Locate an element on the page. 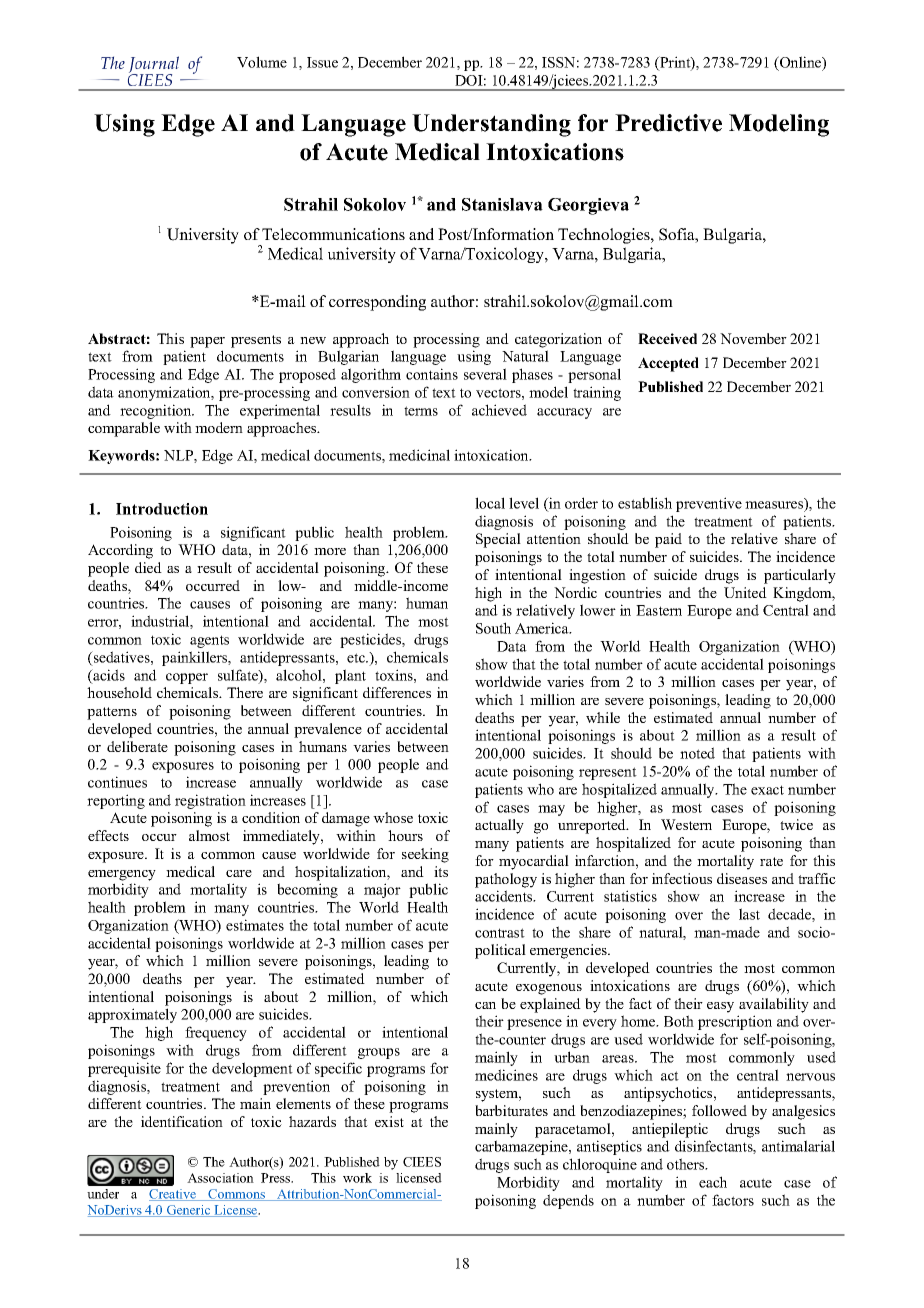 The height and width of the image is (1308, 924). United is located at coordinates (745, 592).
